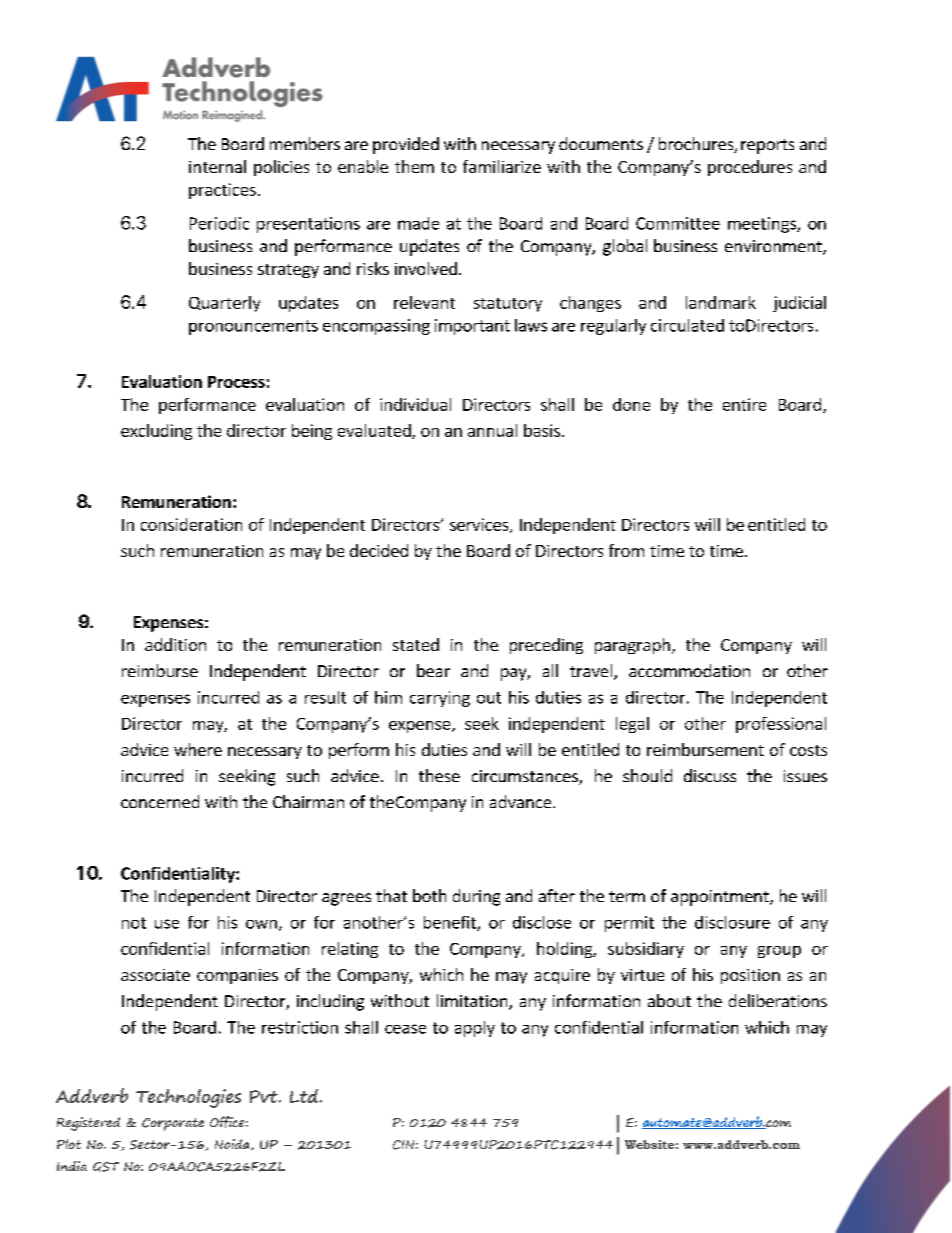 Image resolution: width=952 pixels, height=1233 pixels. What do you see at coordinates (415, 404) in the screenshot?
I see `individual` at bounding box center [415, 404].
